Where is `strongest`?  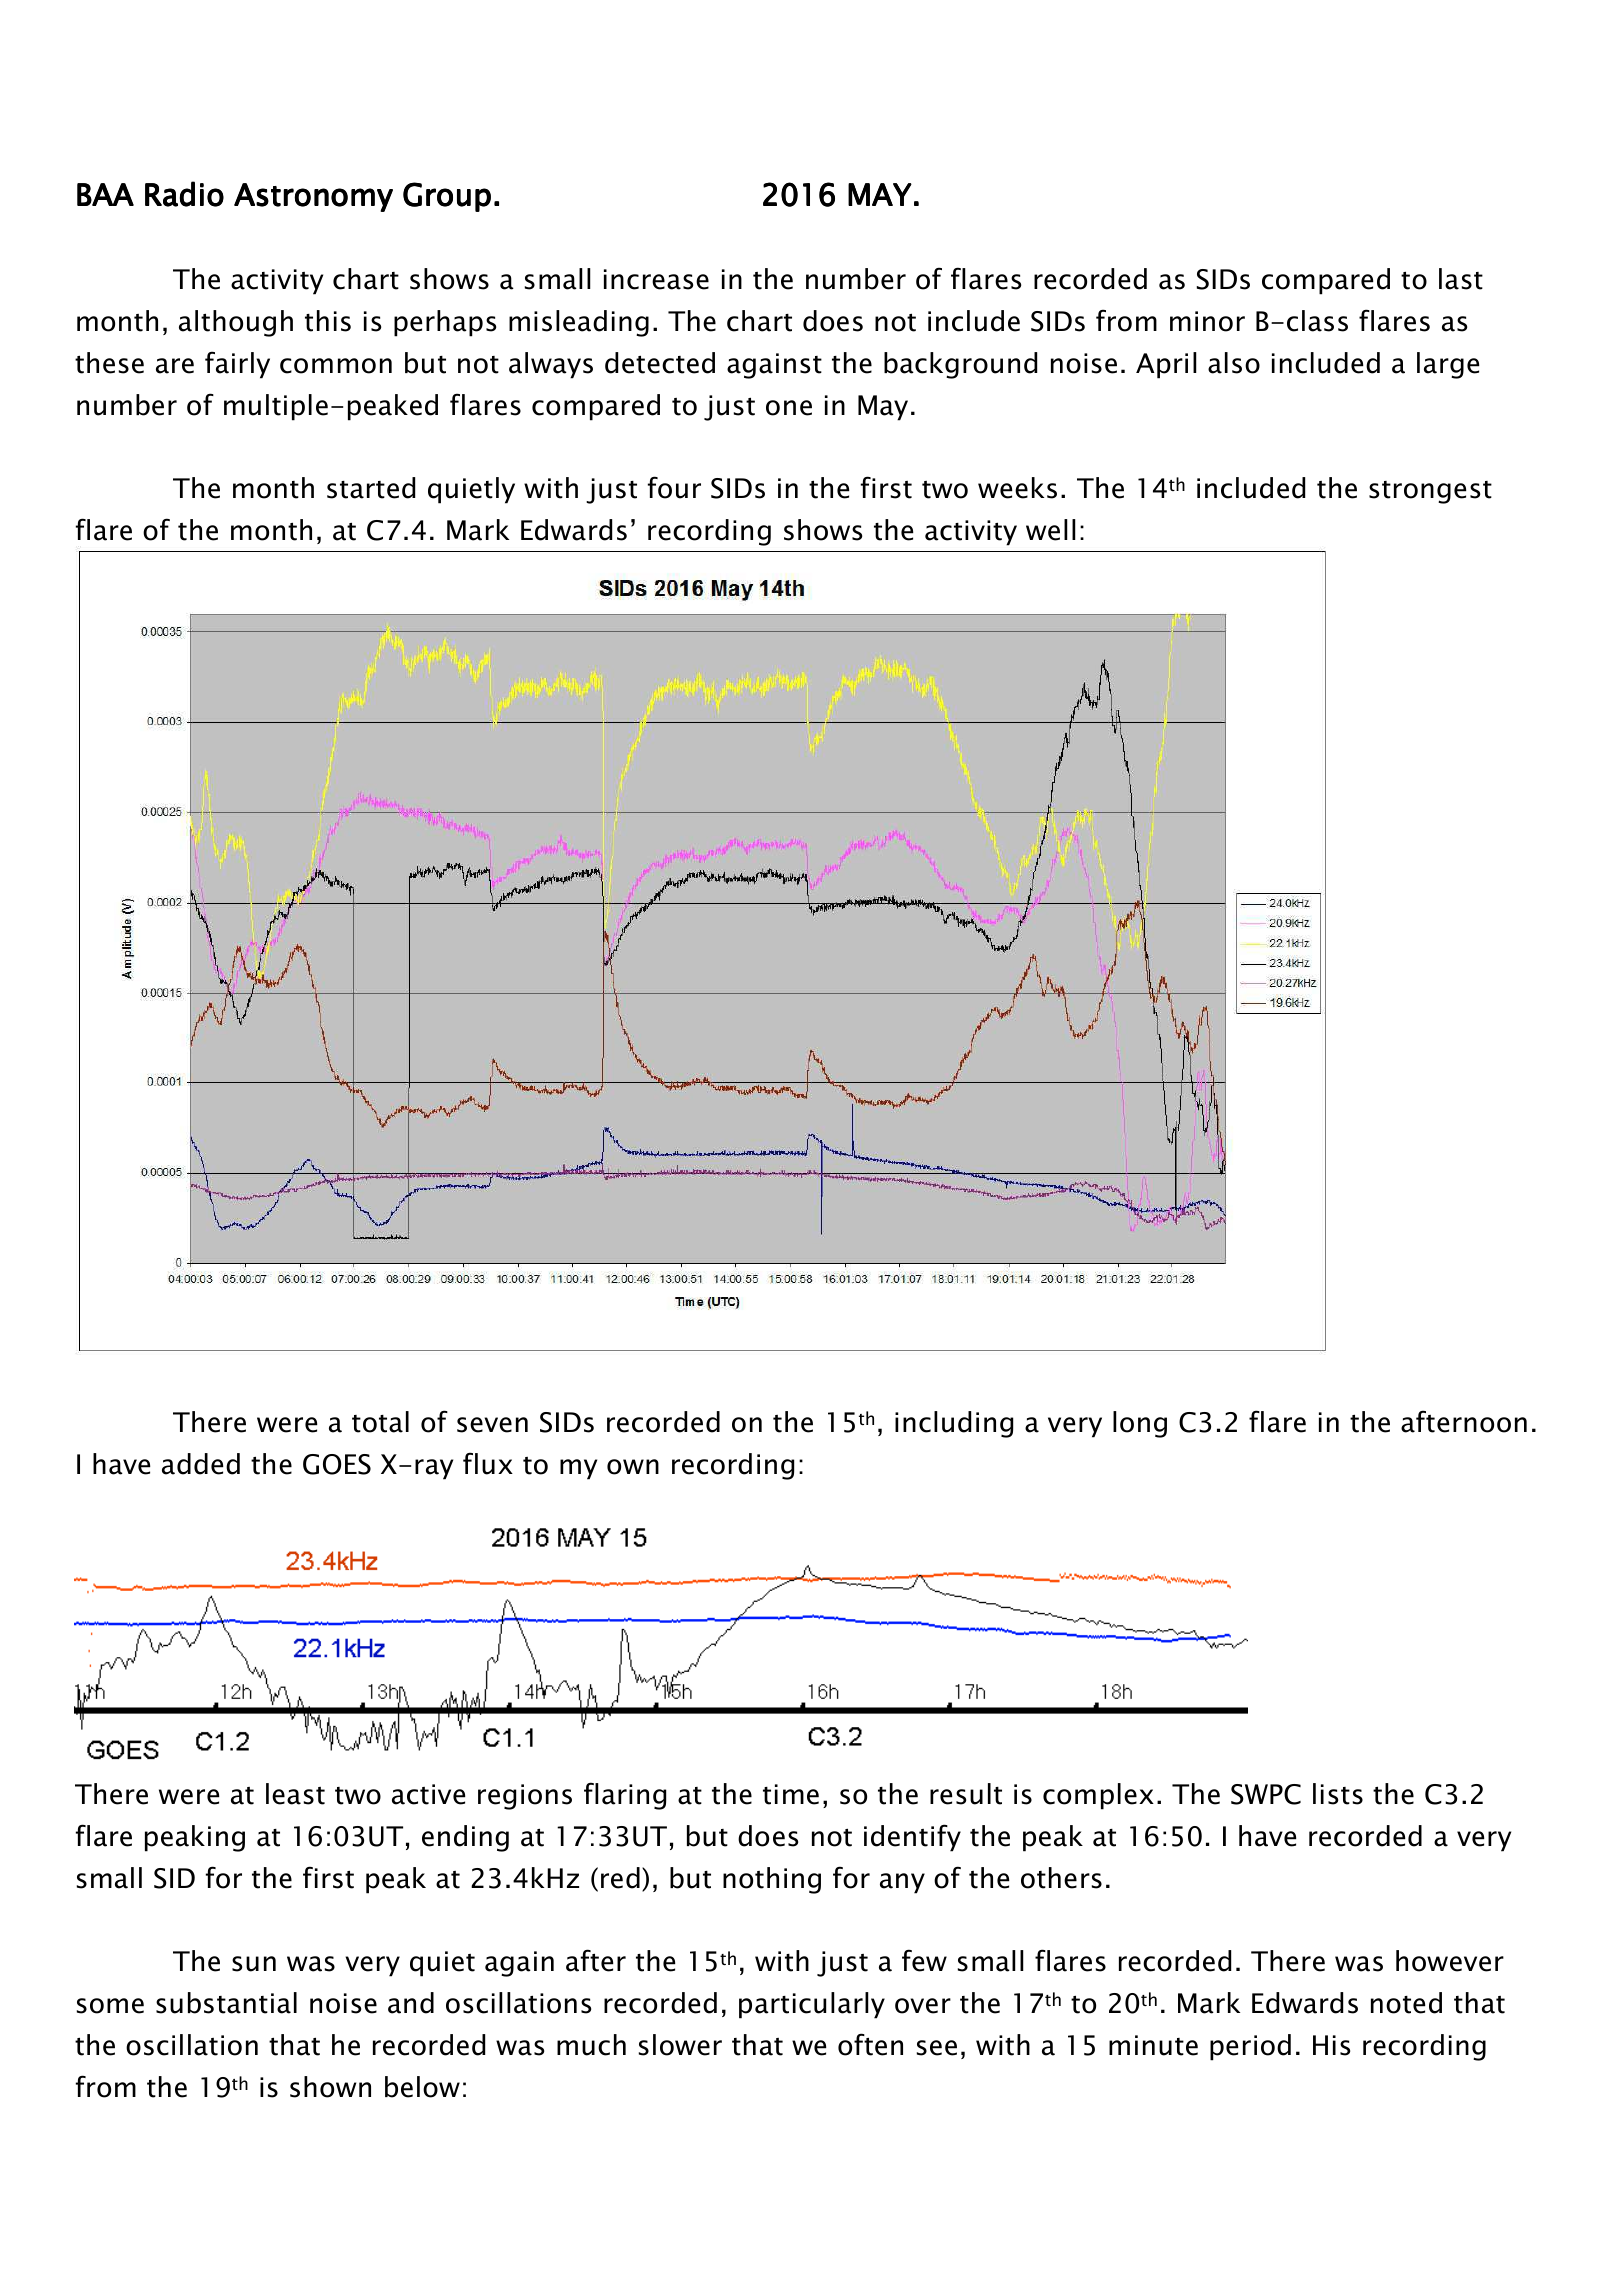
strongest is located at coordinates (1430, 492).
